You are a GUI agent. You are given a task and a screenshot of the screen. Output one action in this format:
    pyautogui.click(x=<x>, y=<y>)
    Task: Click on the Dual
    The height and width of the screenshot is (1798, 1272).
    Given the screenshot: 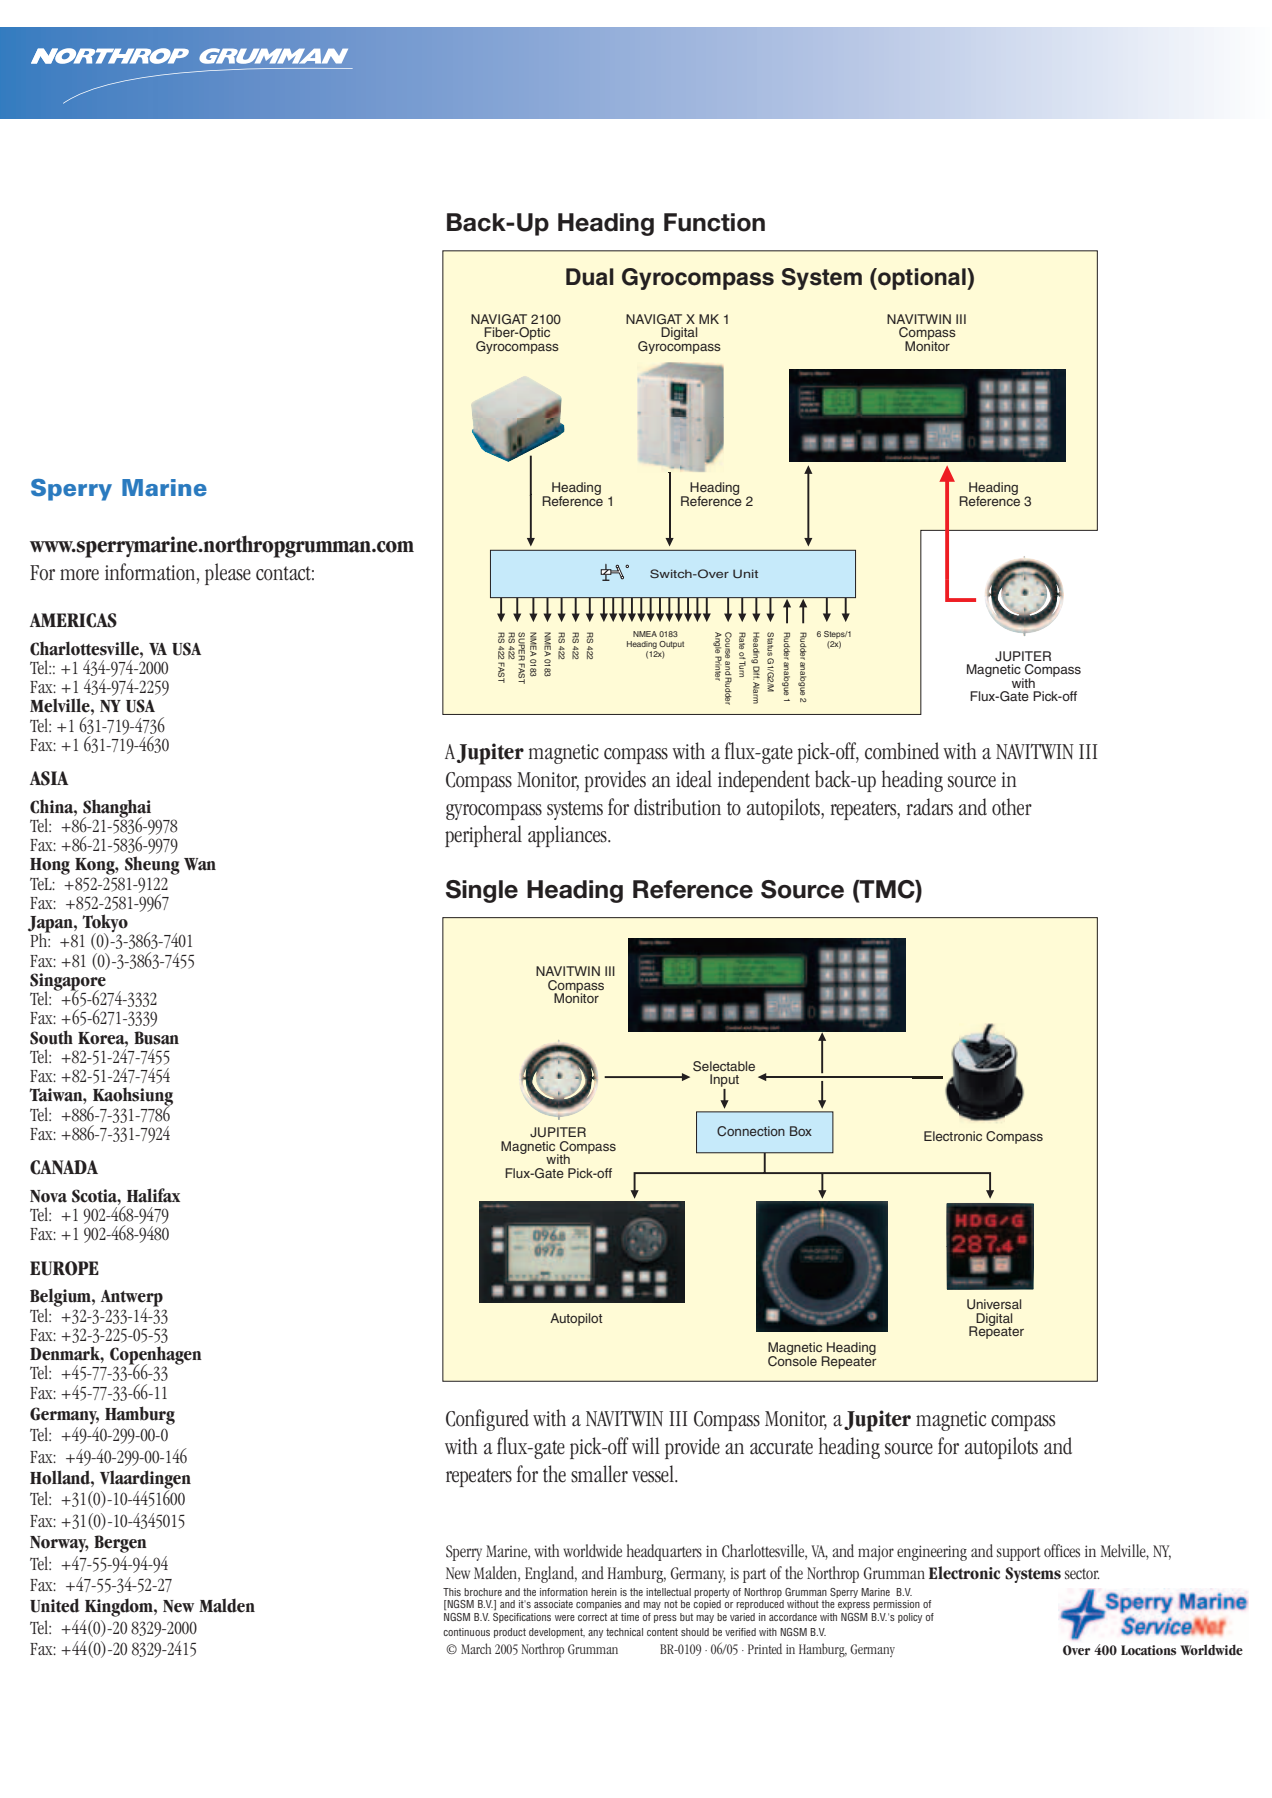 What is the action you would take?
    pyautogui.click(x=590, y=277)
